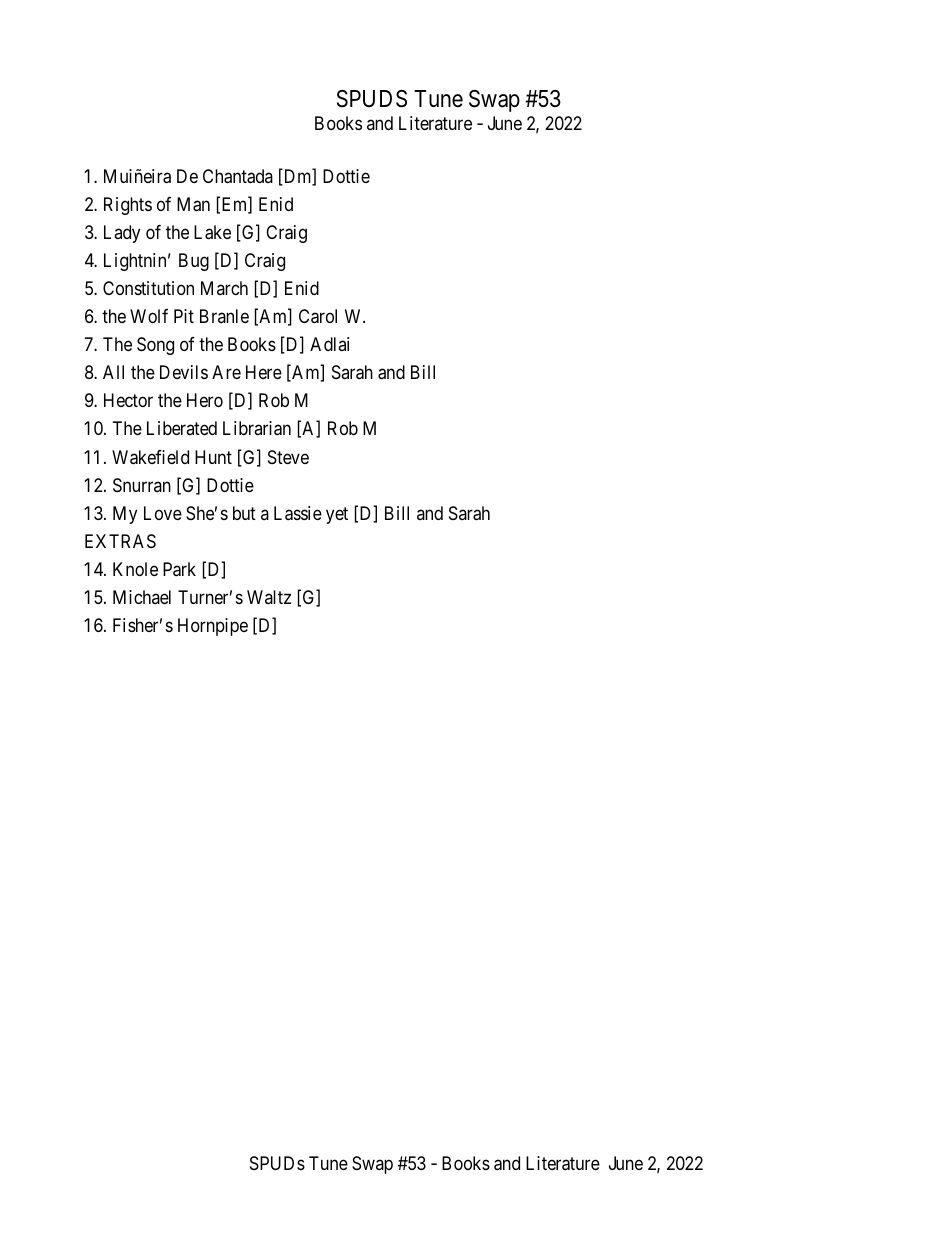 The width and height of the document is (952, 1233). I want to click on Librarian, so click(257, 428).
